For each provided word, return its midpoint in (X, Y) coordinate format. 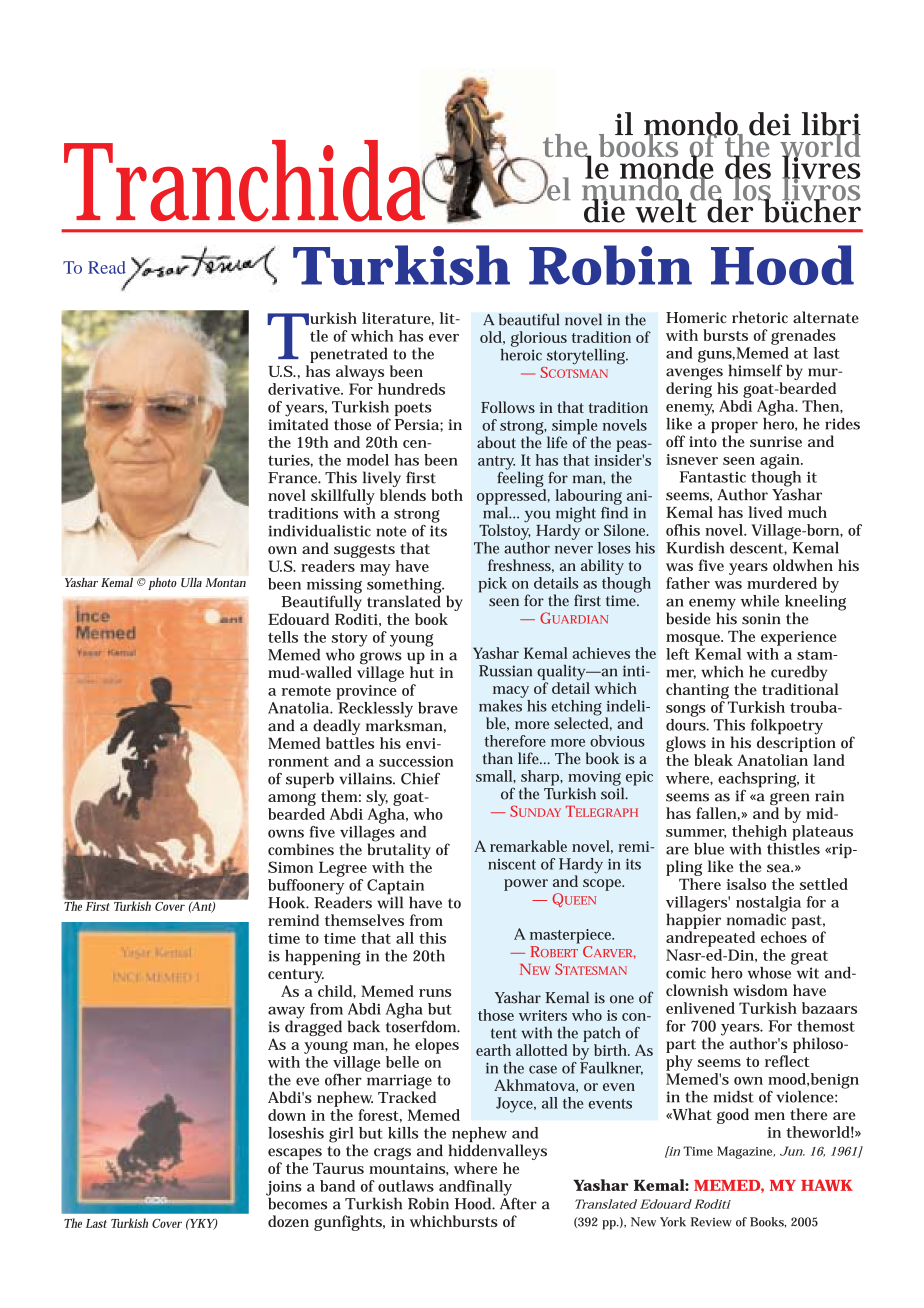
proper (734, 428)
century (296, 976)
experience (799, 638)
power (526, 885)
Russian (505, 671)
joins (284, 1189)
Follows (508, 407)
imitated (298, 423)
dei (770, 124)
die (605, 210)
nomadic (756, 918)
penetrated (349, 355)
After (518, 1202)
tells (283, 637)
